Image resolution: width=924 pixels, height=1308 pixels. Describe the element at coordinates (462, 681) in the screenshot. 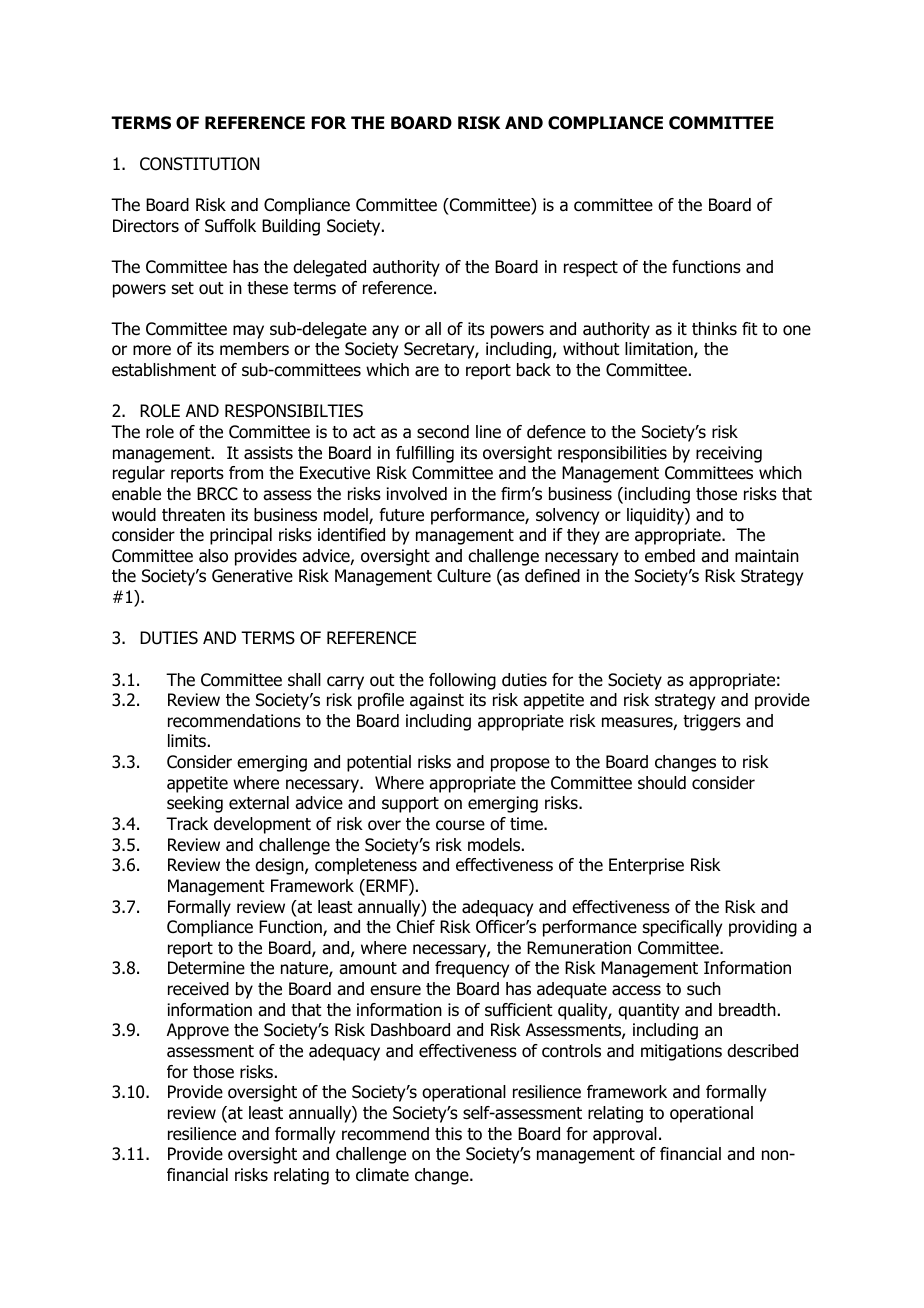

I see `following` at that location.
